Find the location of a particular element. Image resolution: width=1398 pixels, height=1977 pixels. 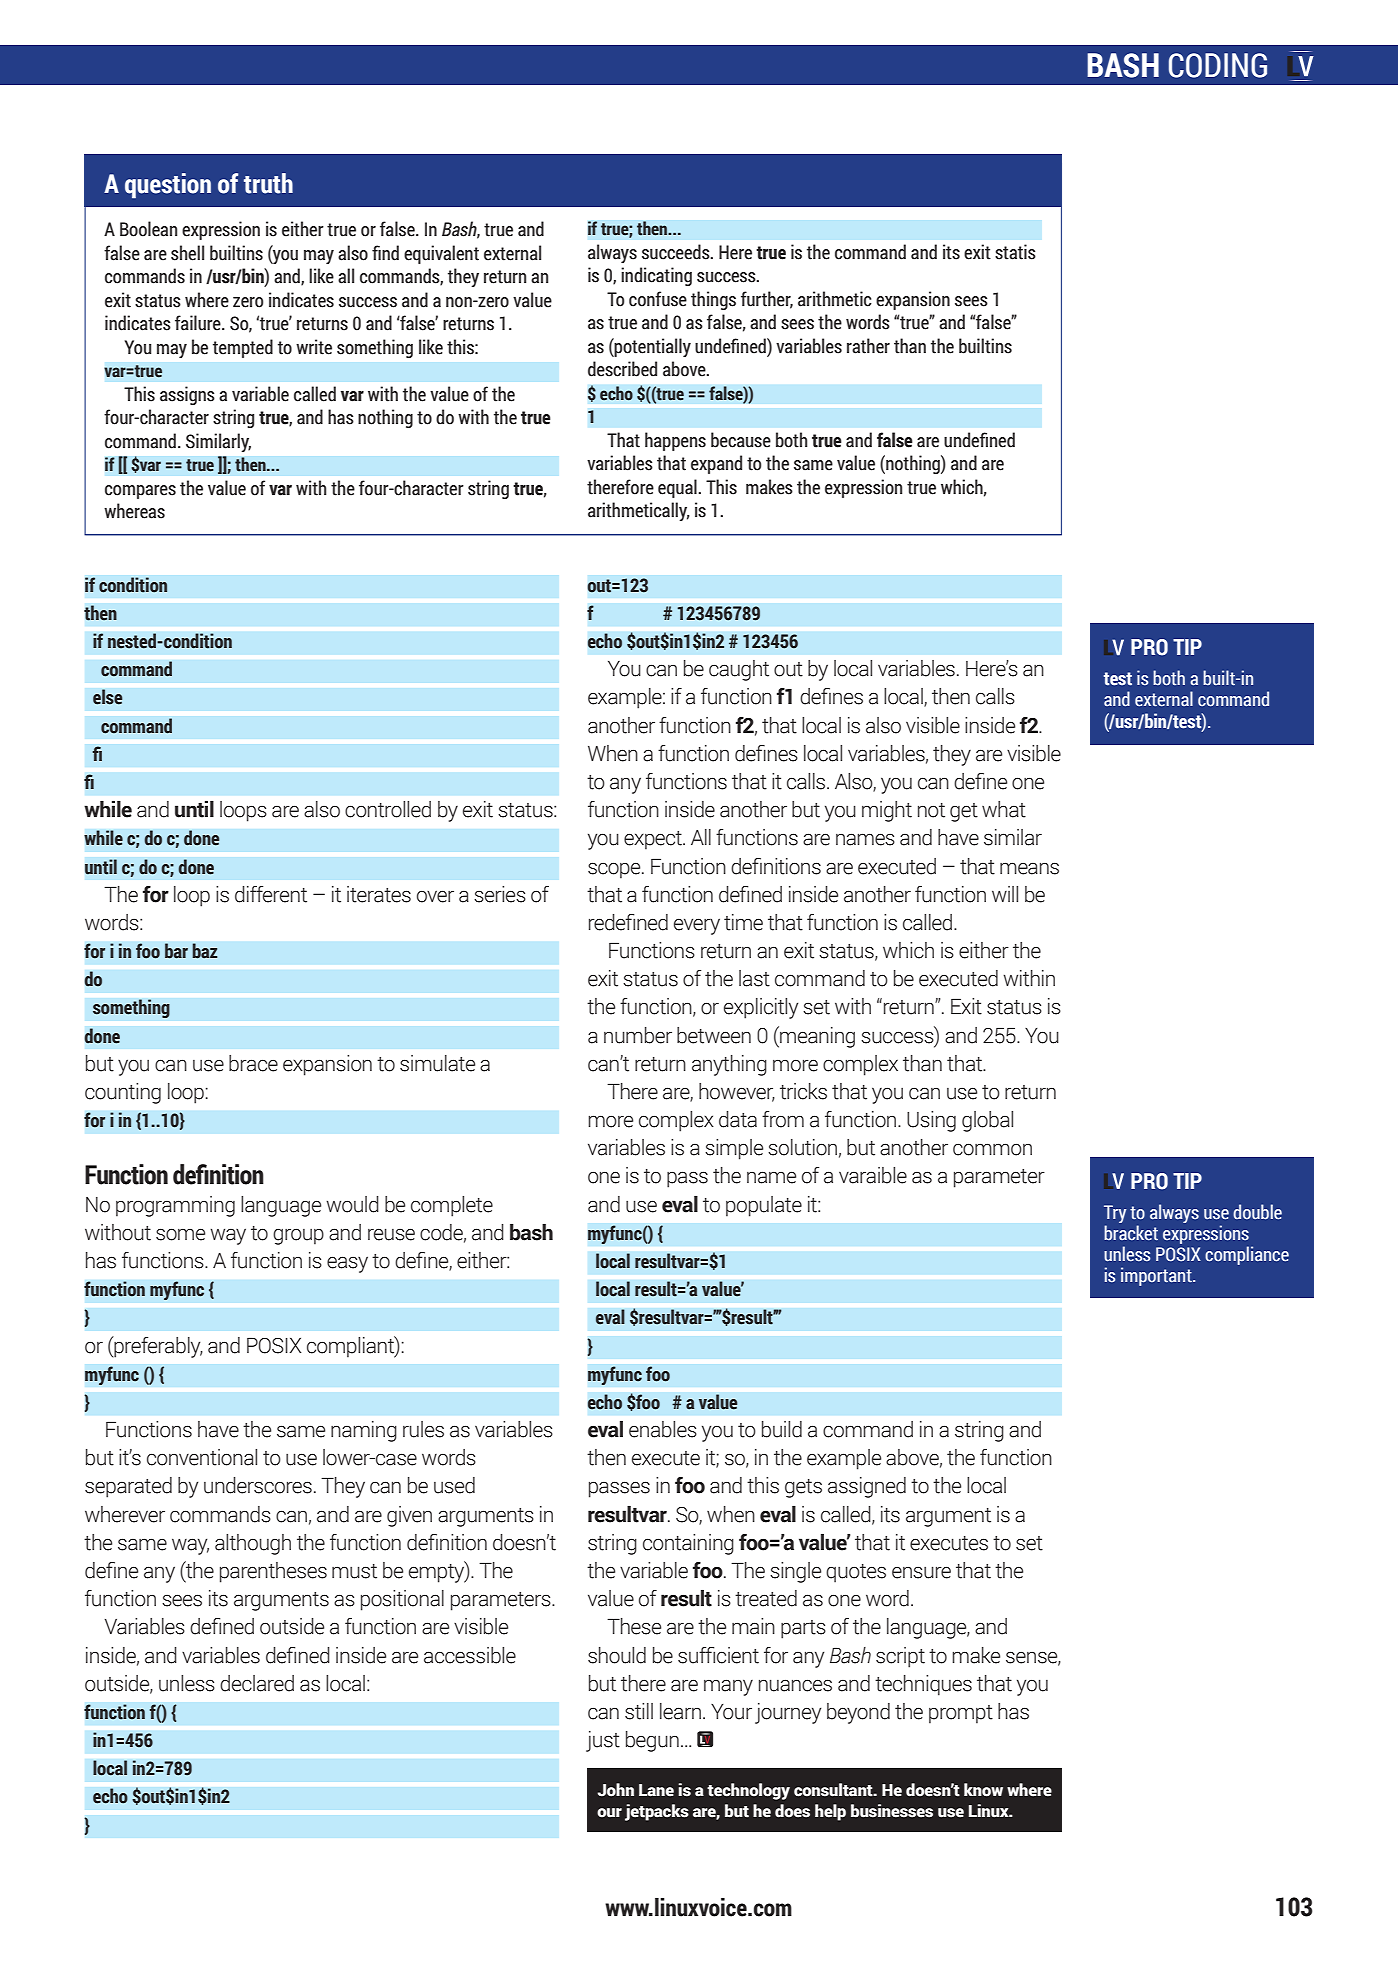

declared is located at coordinates (257, 1683).
